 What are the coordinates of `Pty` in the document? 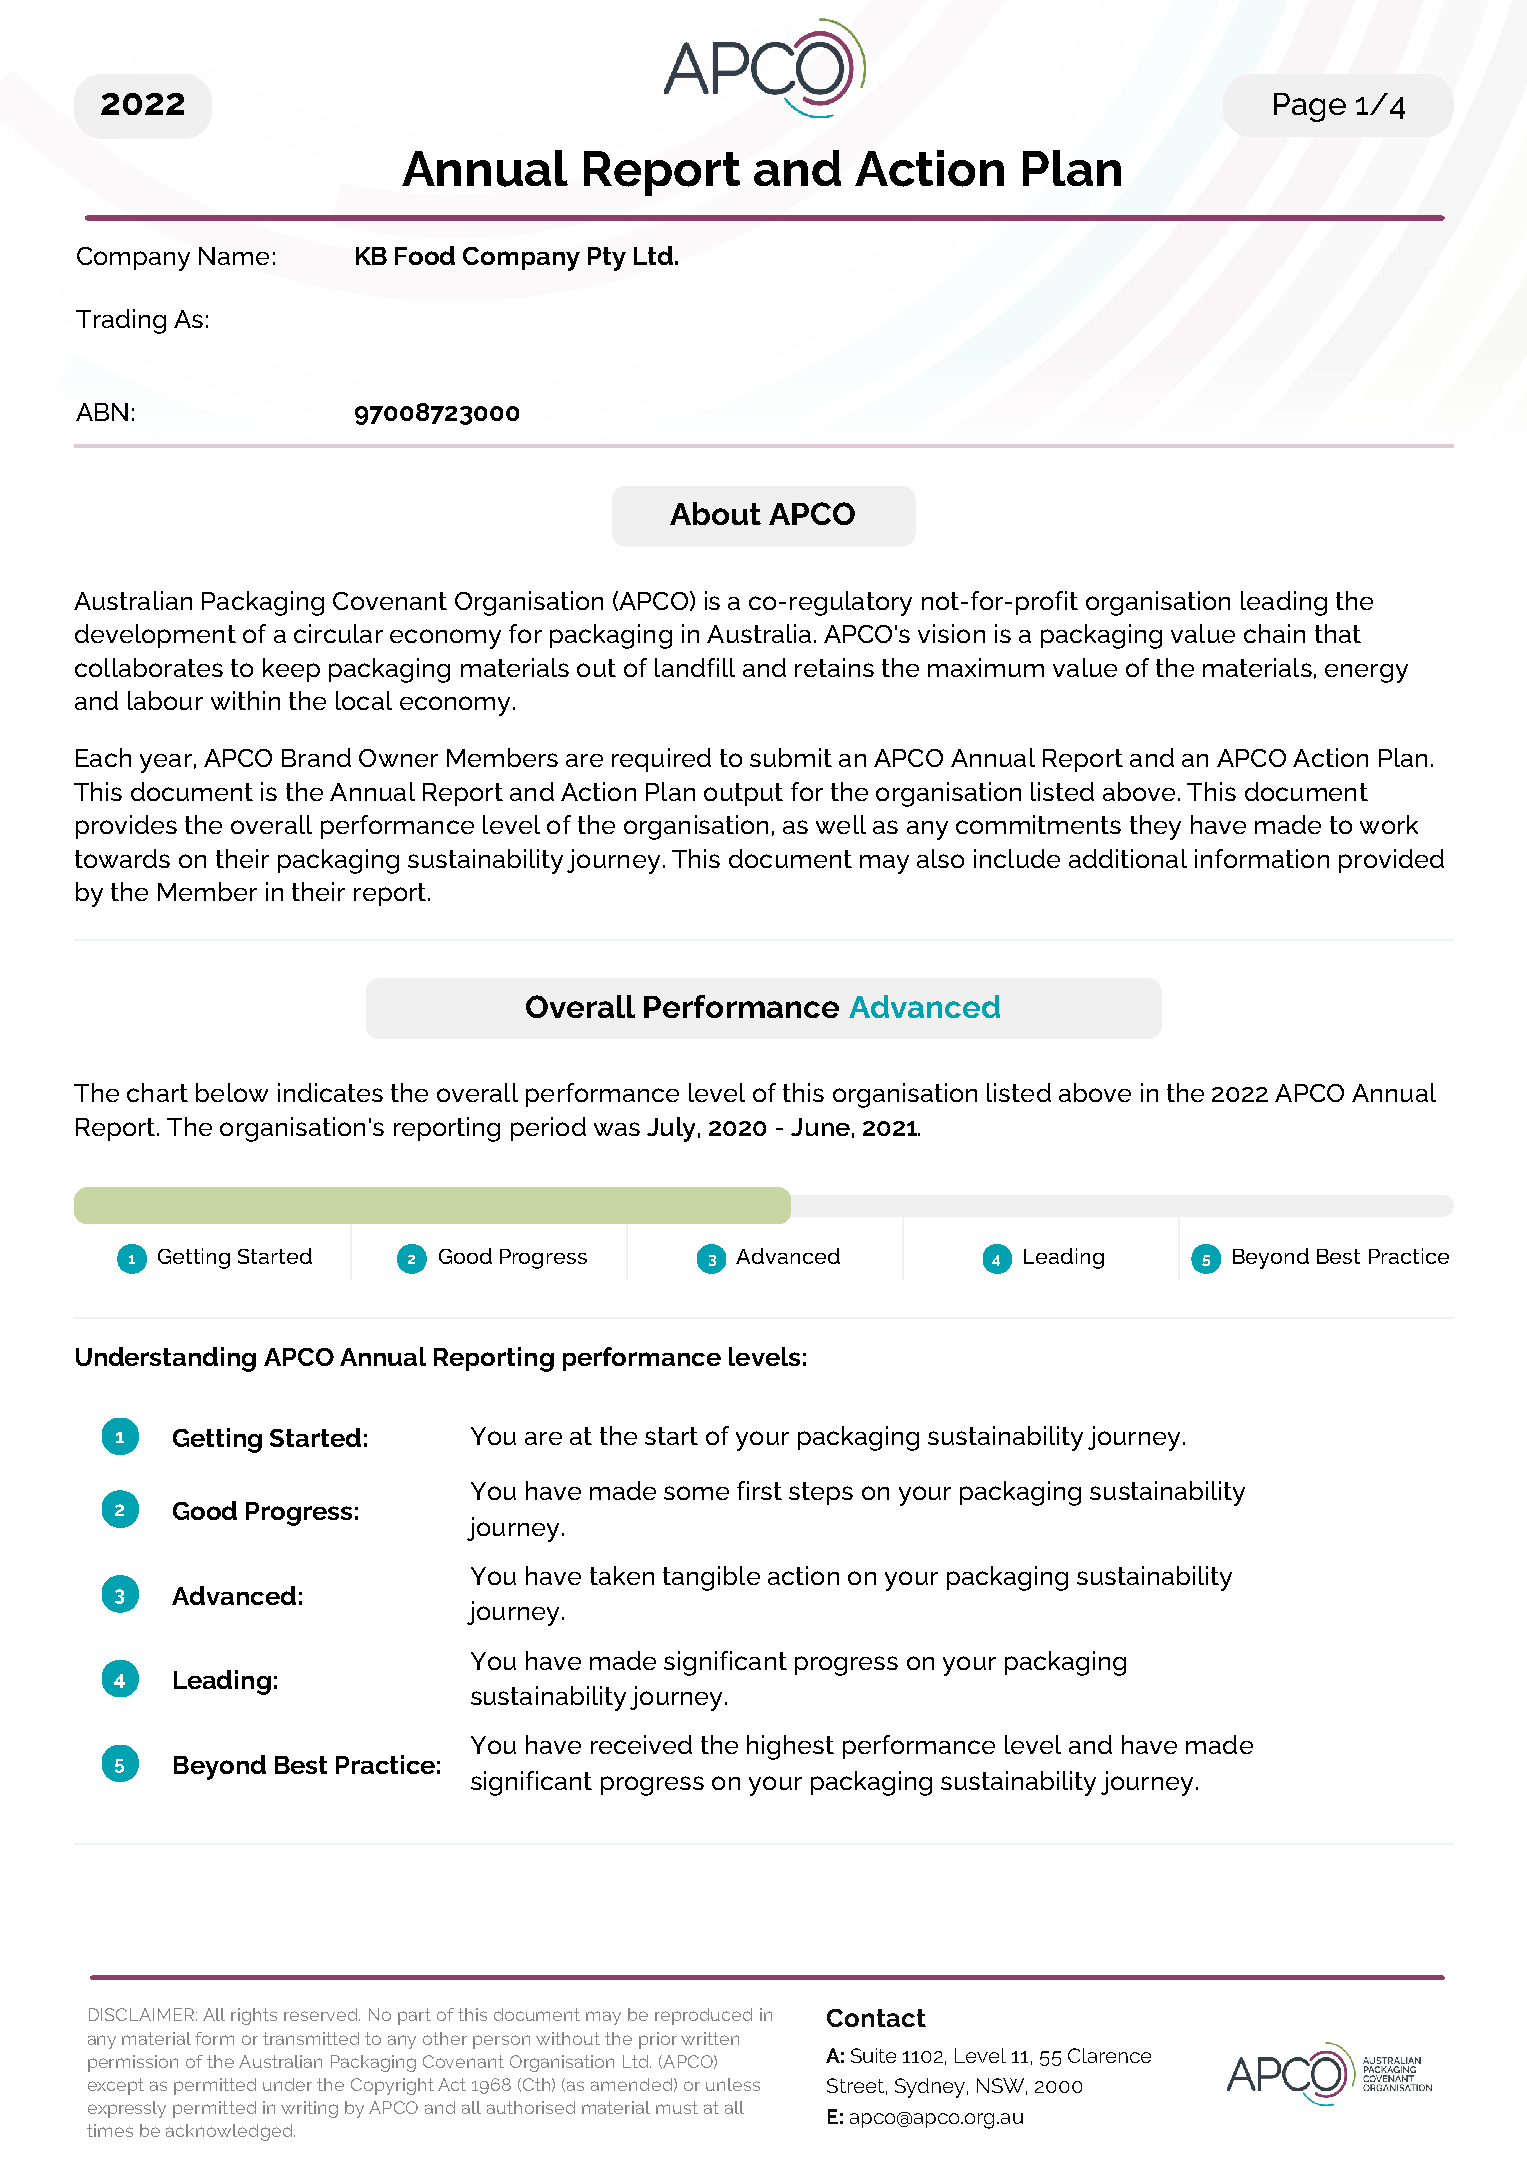 It's located at (607, 259).
